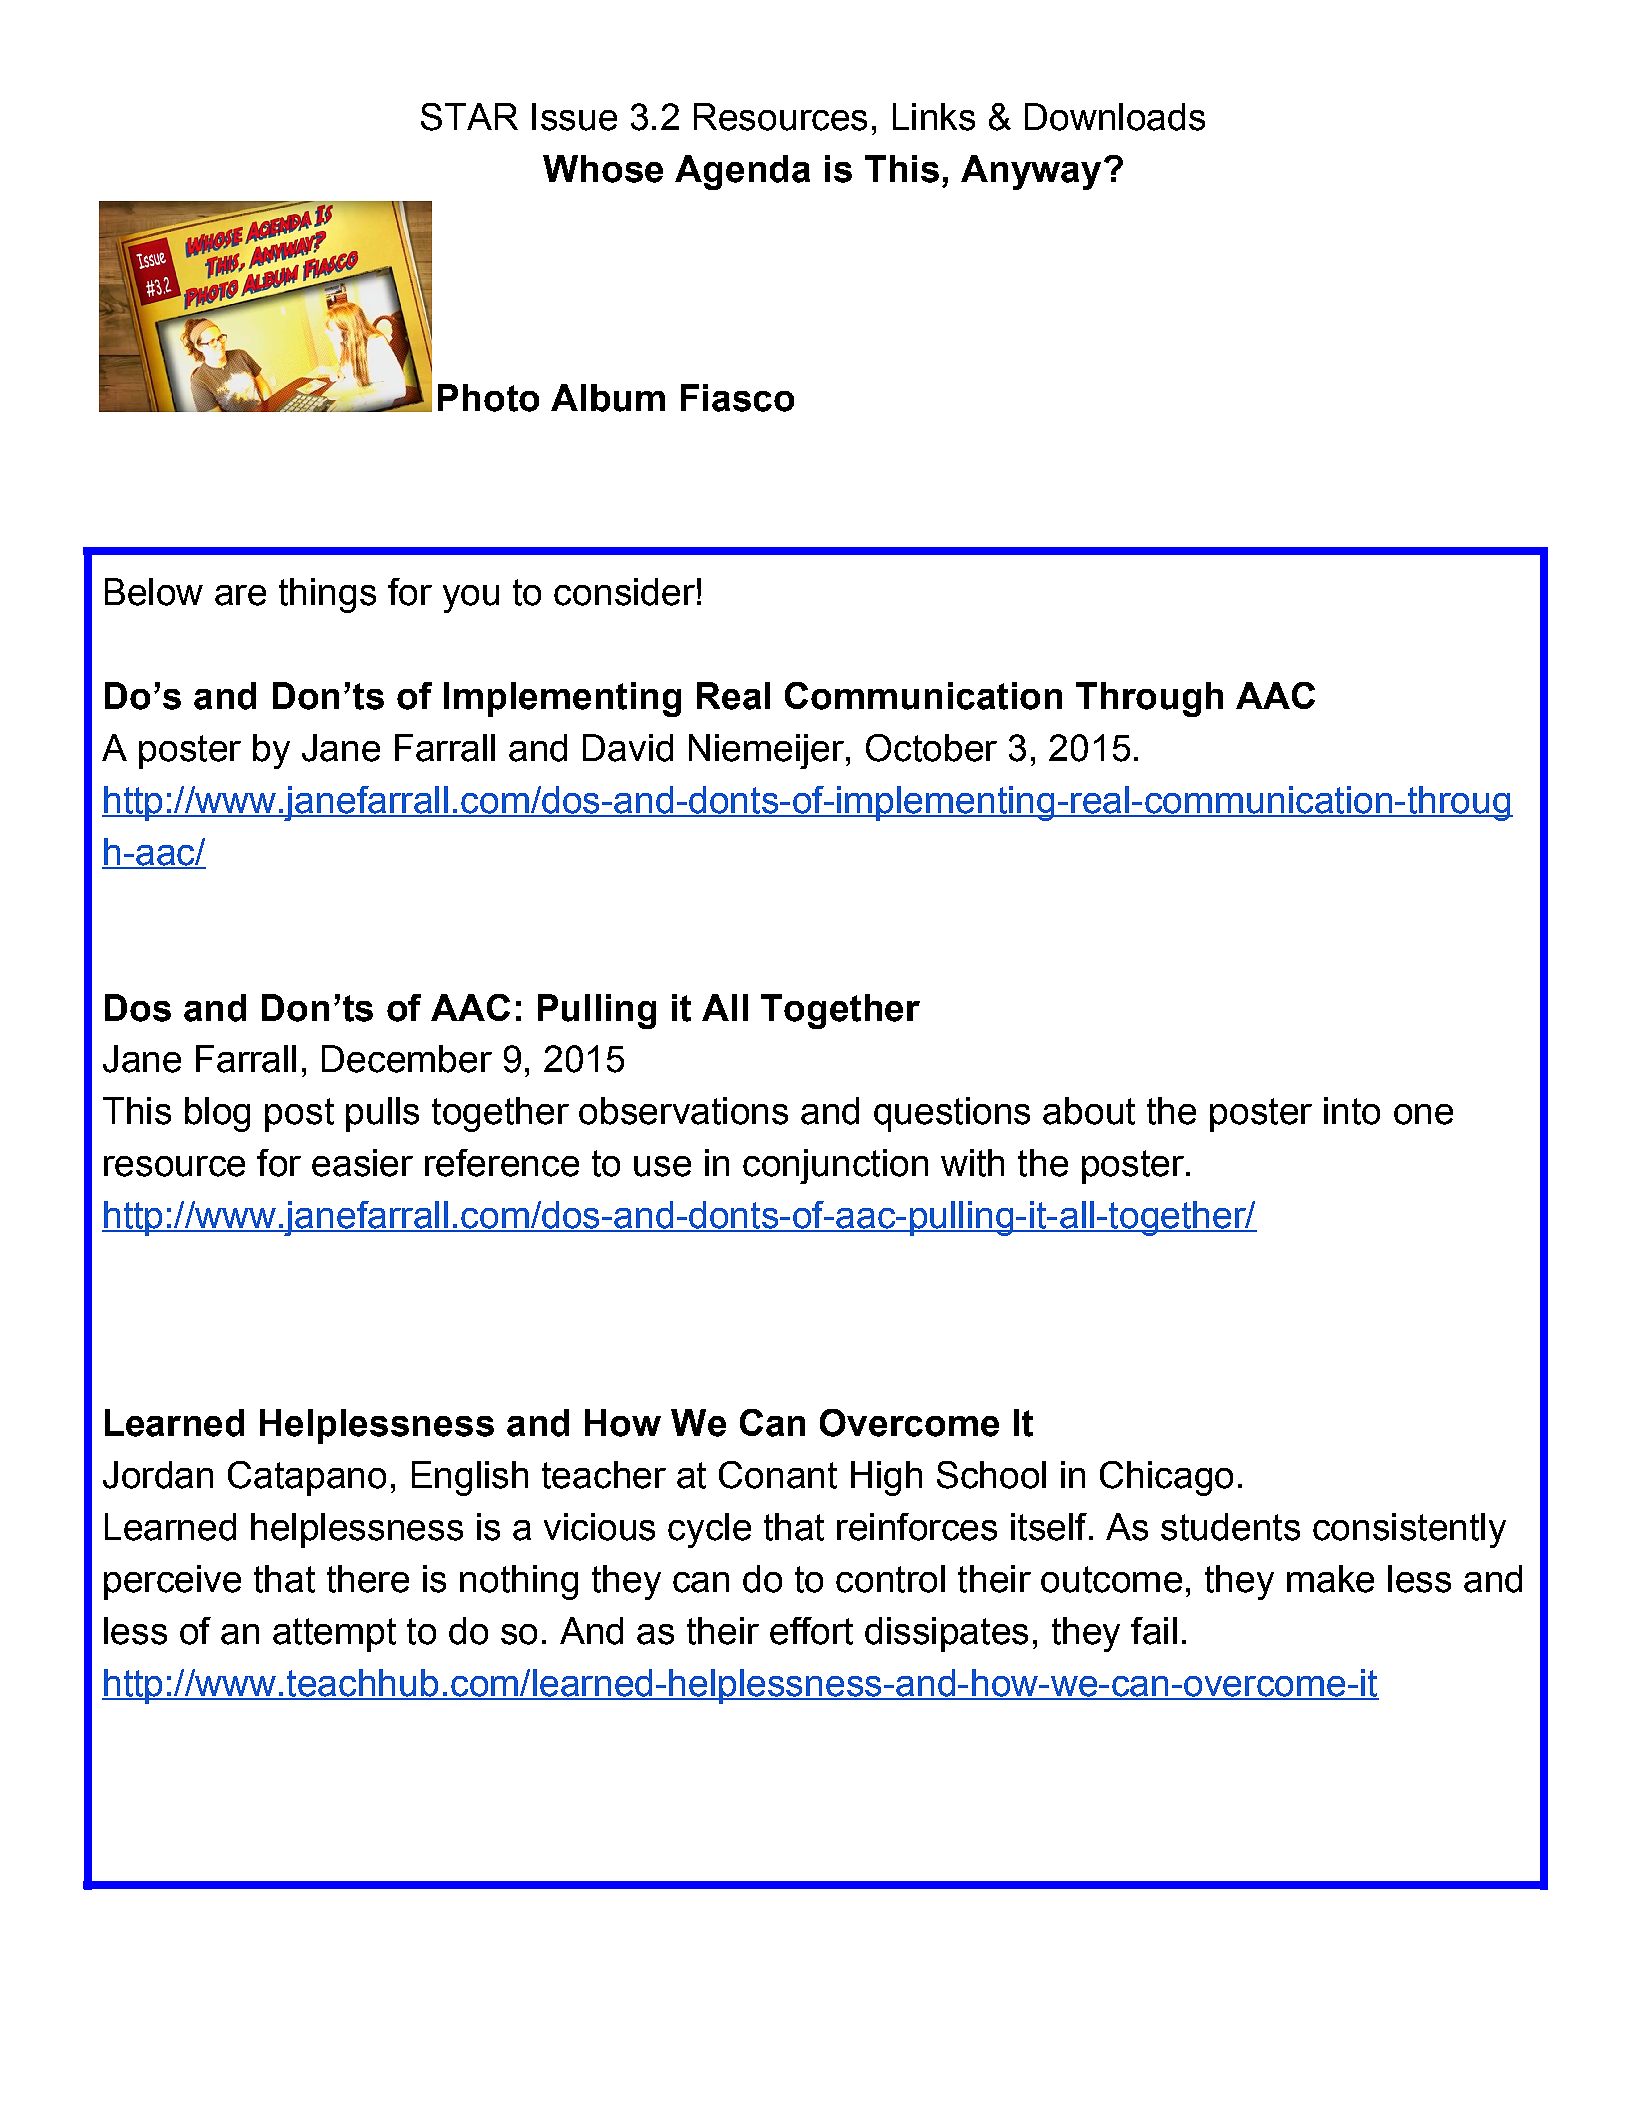 The width and height of the screenshot is (1630, 2109). Describe the element at coordinates (368, 1579) in the screenshot. I see `there` at that location.
